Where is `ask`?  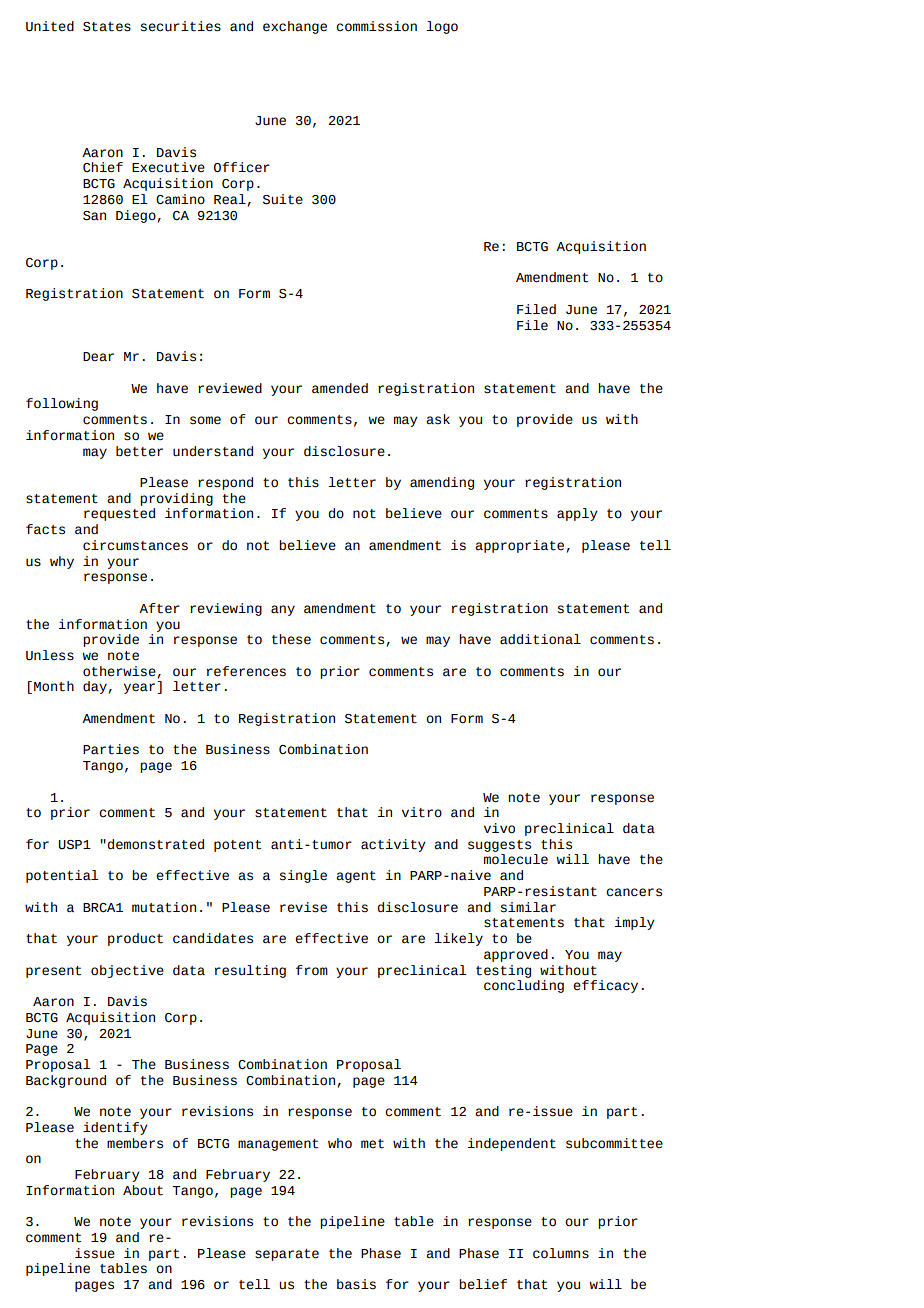
ask is located at coordinates (438, 419).
